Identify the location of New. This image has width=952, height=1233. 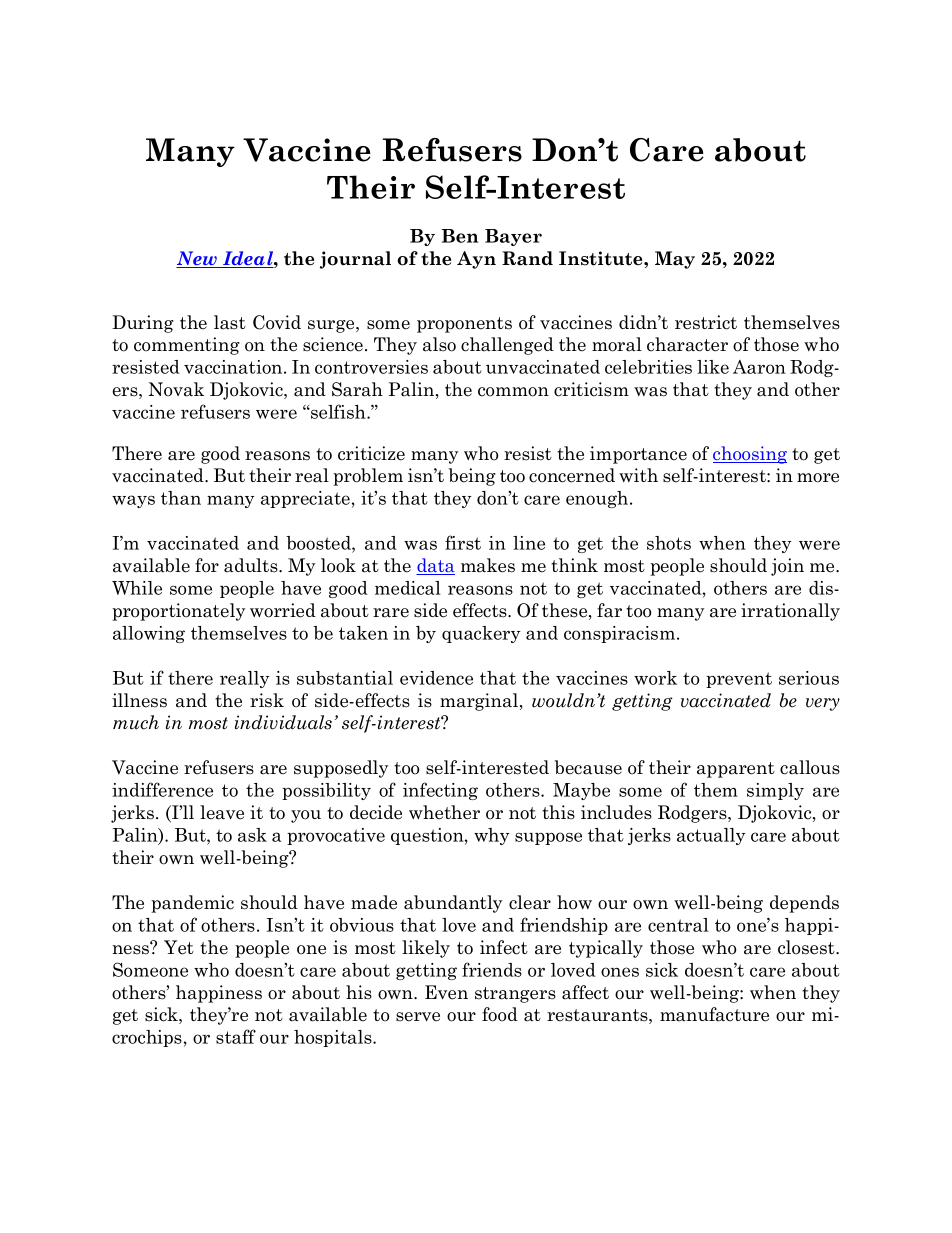
(197, 259).
